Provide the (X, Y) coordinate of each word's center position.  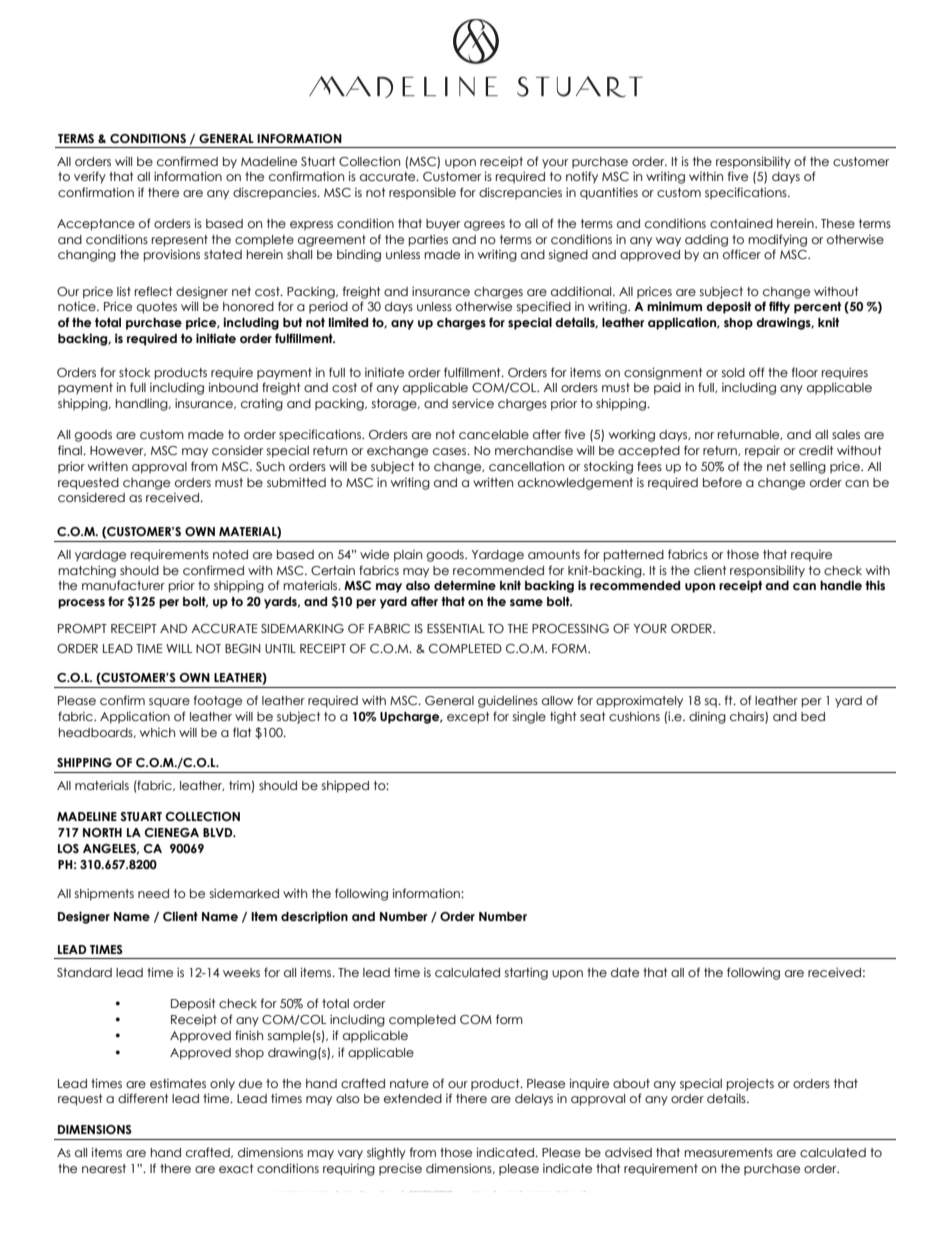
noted (230, 554)
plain (408, 556)
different (143, 1098)
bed (813, 716)
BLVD (219, 832)
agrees (484, 226)
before (722, 482)
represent (180, 241)
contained (741, 223)
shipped (345, 787)
